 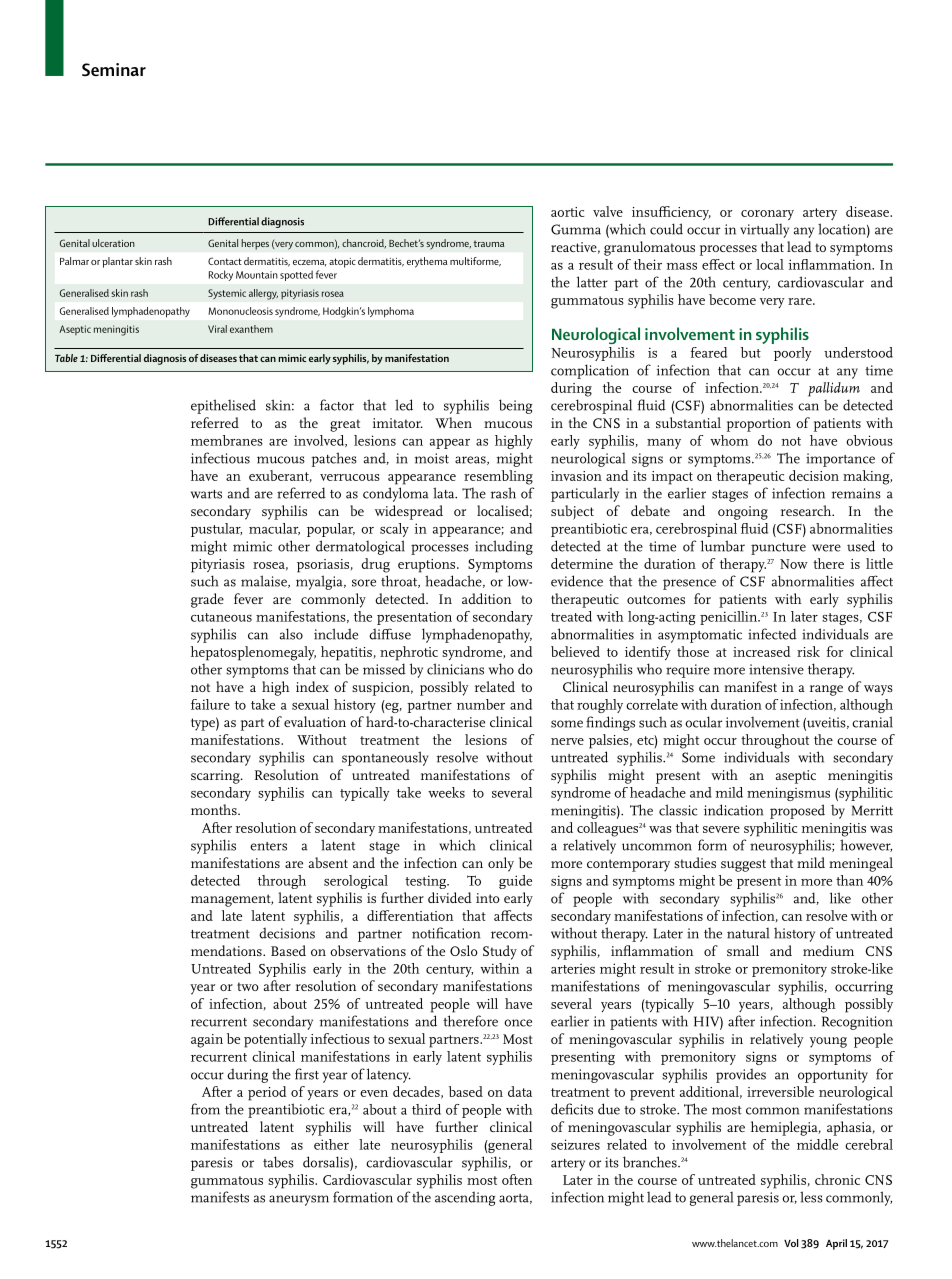 I want to click on including, so click(x=504, y=547).
